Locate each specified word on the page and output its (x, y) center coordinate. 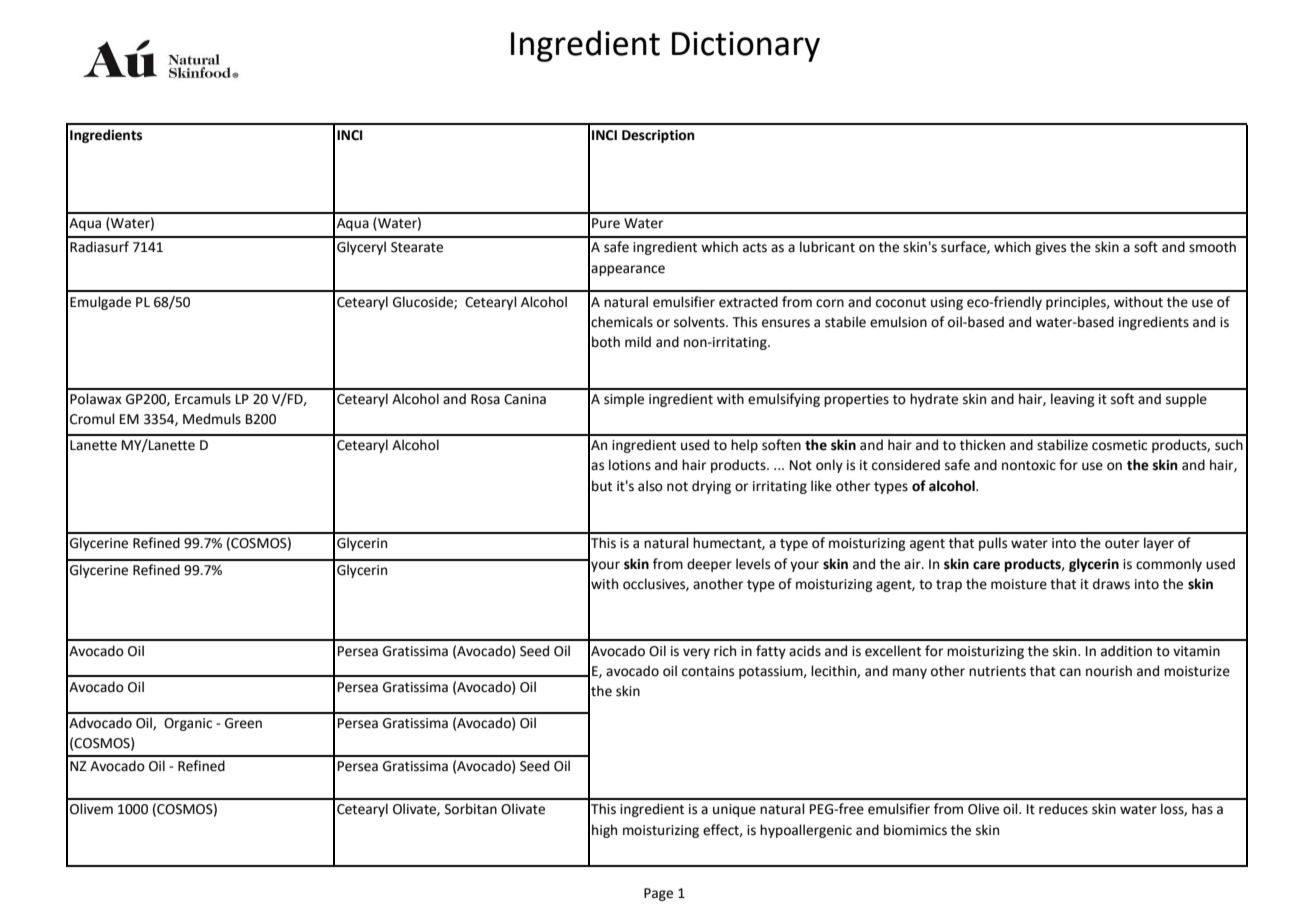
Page (658, 894)
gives (1050, 248)
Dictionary (746, 46)
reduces (1063, 809)
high (604, 831)
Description (658, 136)
